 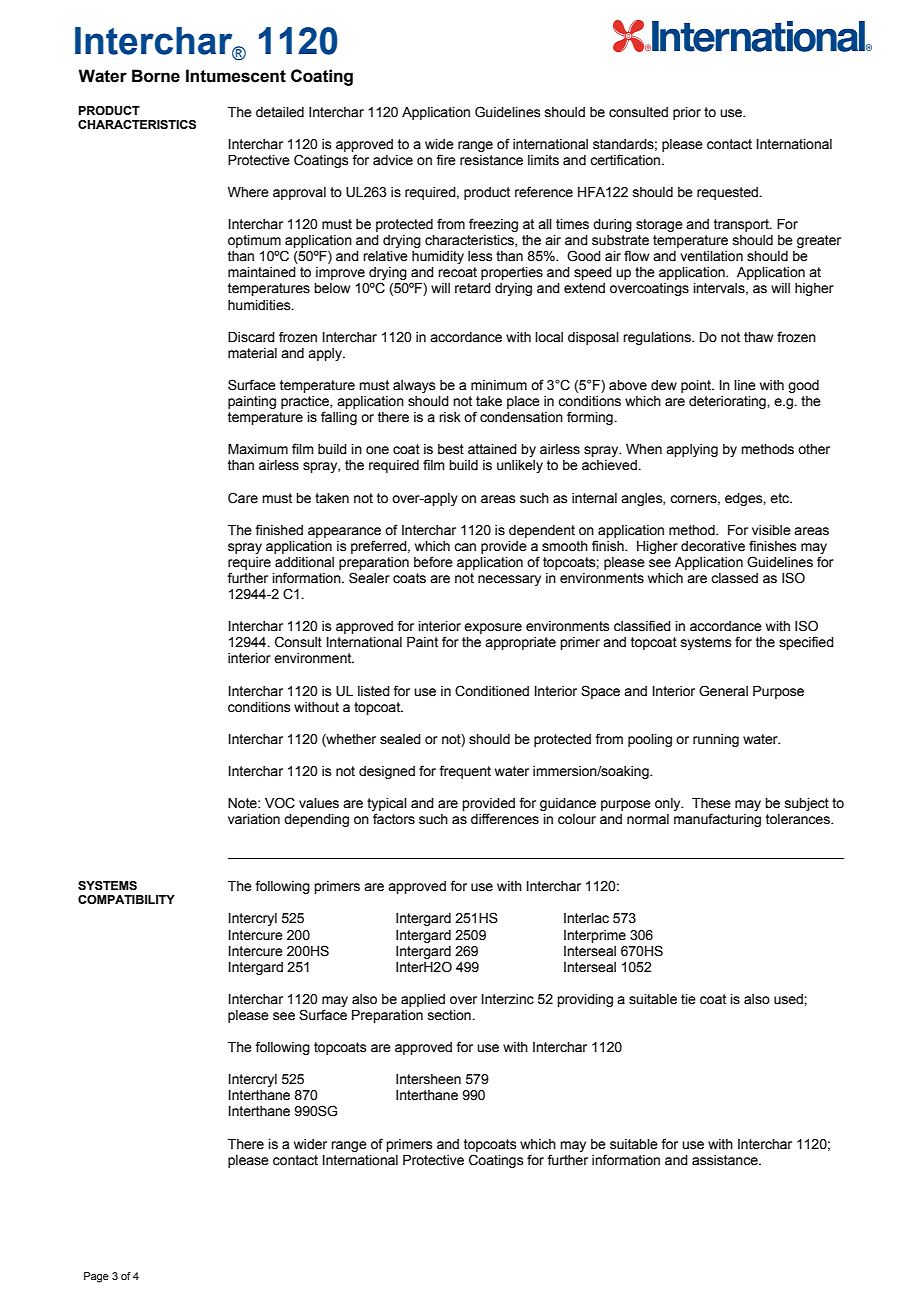 What do you see at coordinates (492, 691) in the image?
I see `Conditioned` at bounding box center [492, 691].
